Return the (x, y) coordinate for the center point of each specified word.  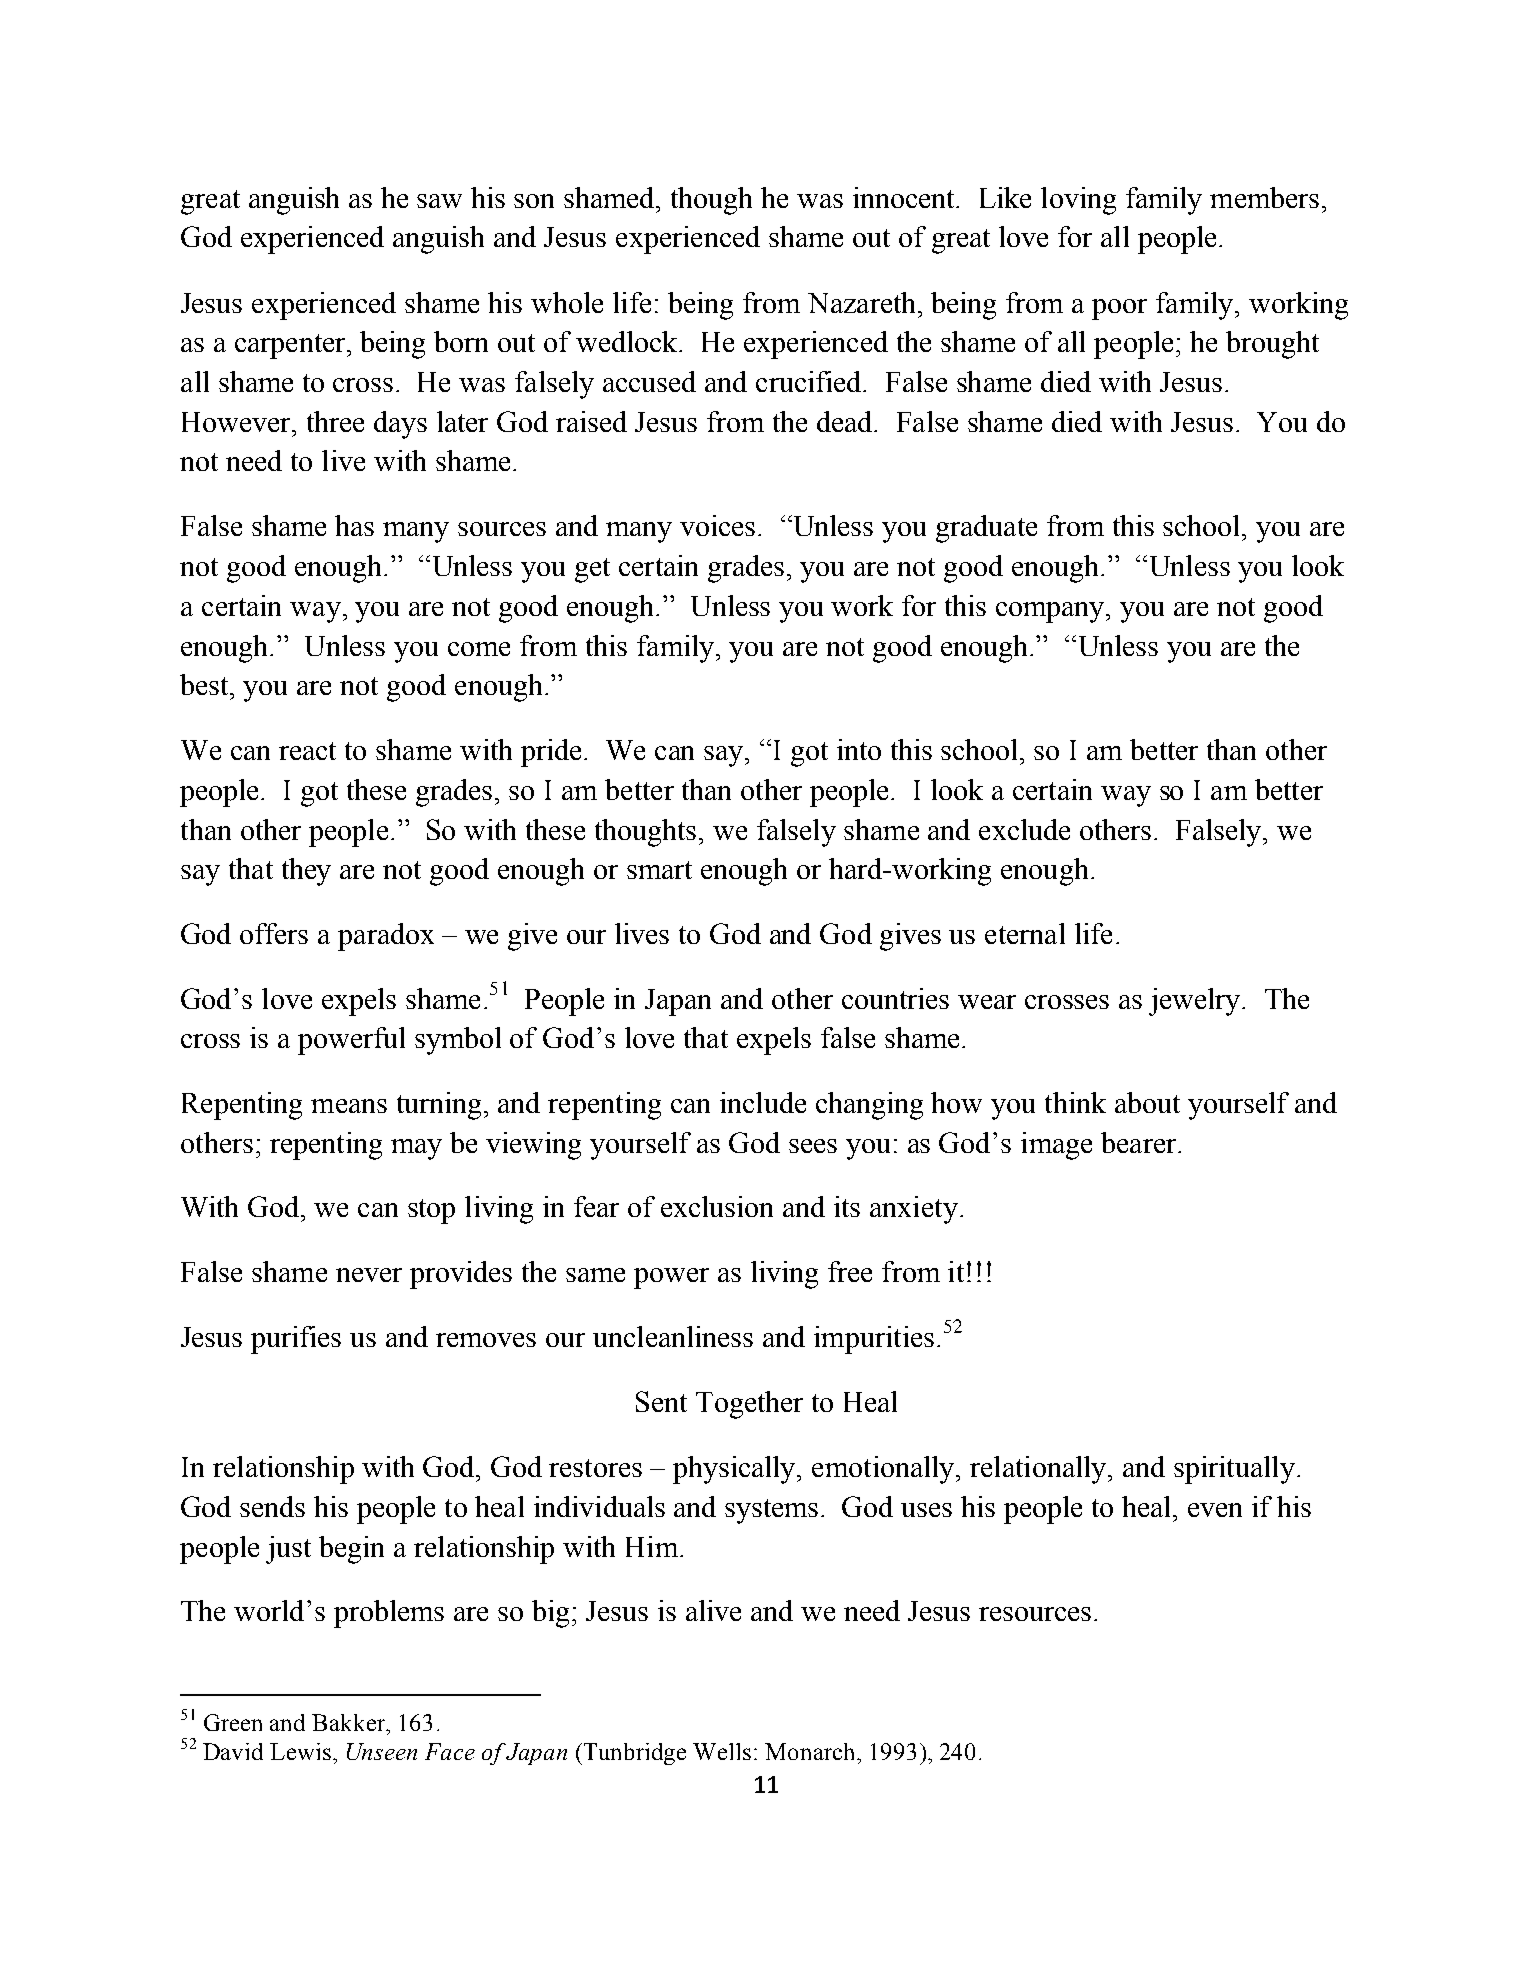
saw (439, 201)
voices (719, 525)
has (354, 525)
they (306, 872)
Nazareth (863, 302)
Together (749, 1405)
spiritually (1234, 1470)
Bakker (350, 1722)
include (763, 1102)
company (1052, 612)
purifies (296, 1340)
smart (659, 870)
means (349, 1106)
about (1147, 1102)
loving (1078, 201)
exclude (1024, 829)
